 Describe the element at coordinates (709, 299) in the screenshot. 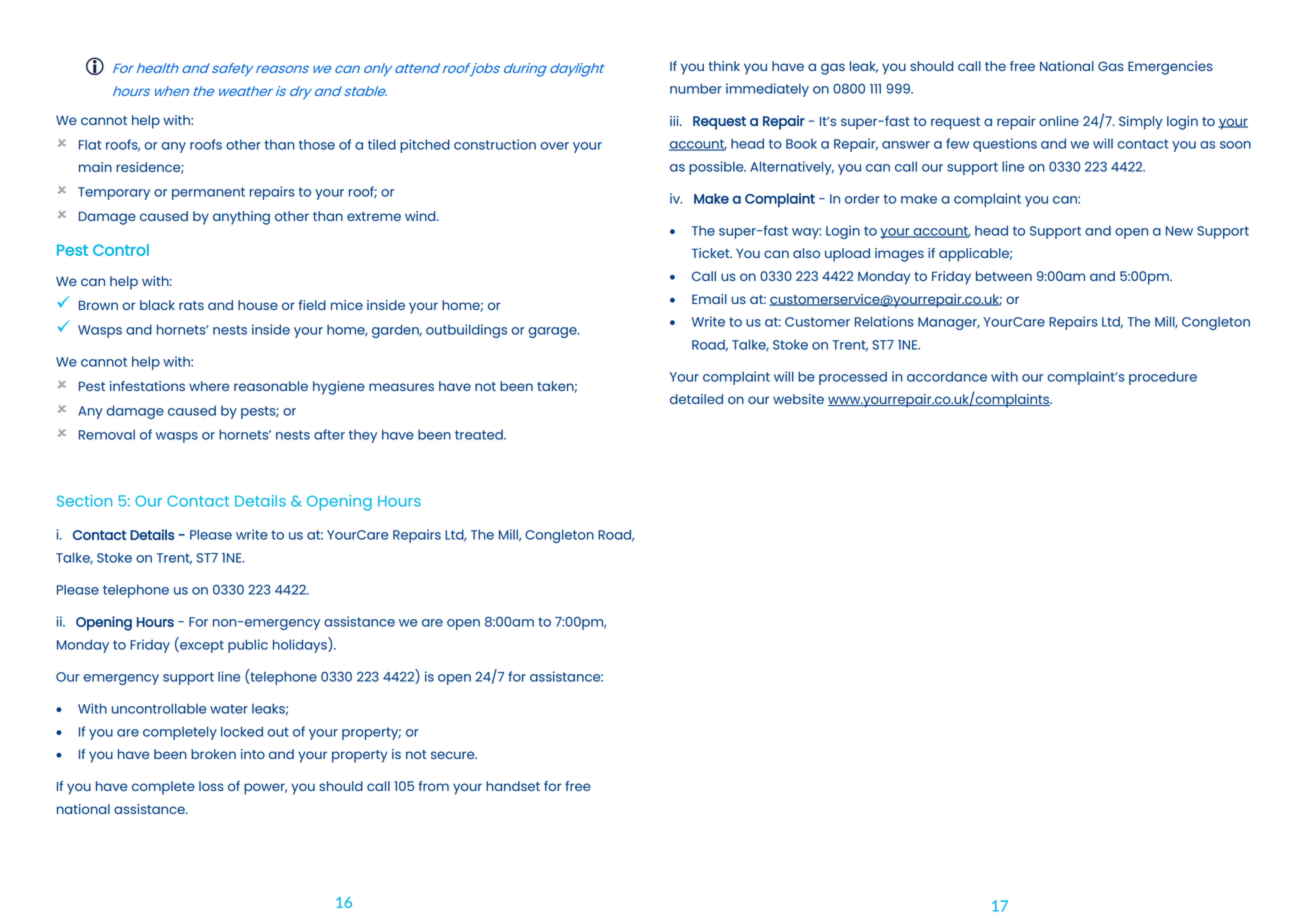

I see `Email` at that location.
